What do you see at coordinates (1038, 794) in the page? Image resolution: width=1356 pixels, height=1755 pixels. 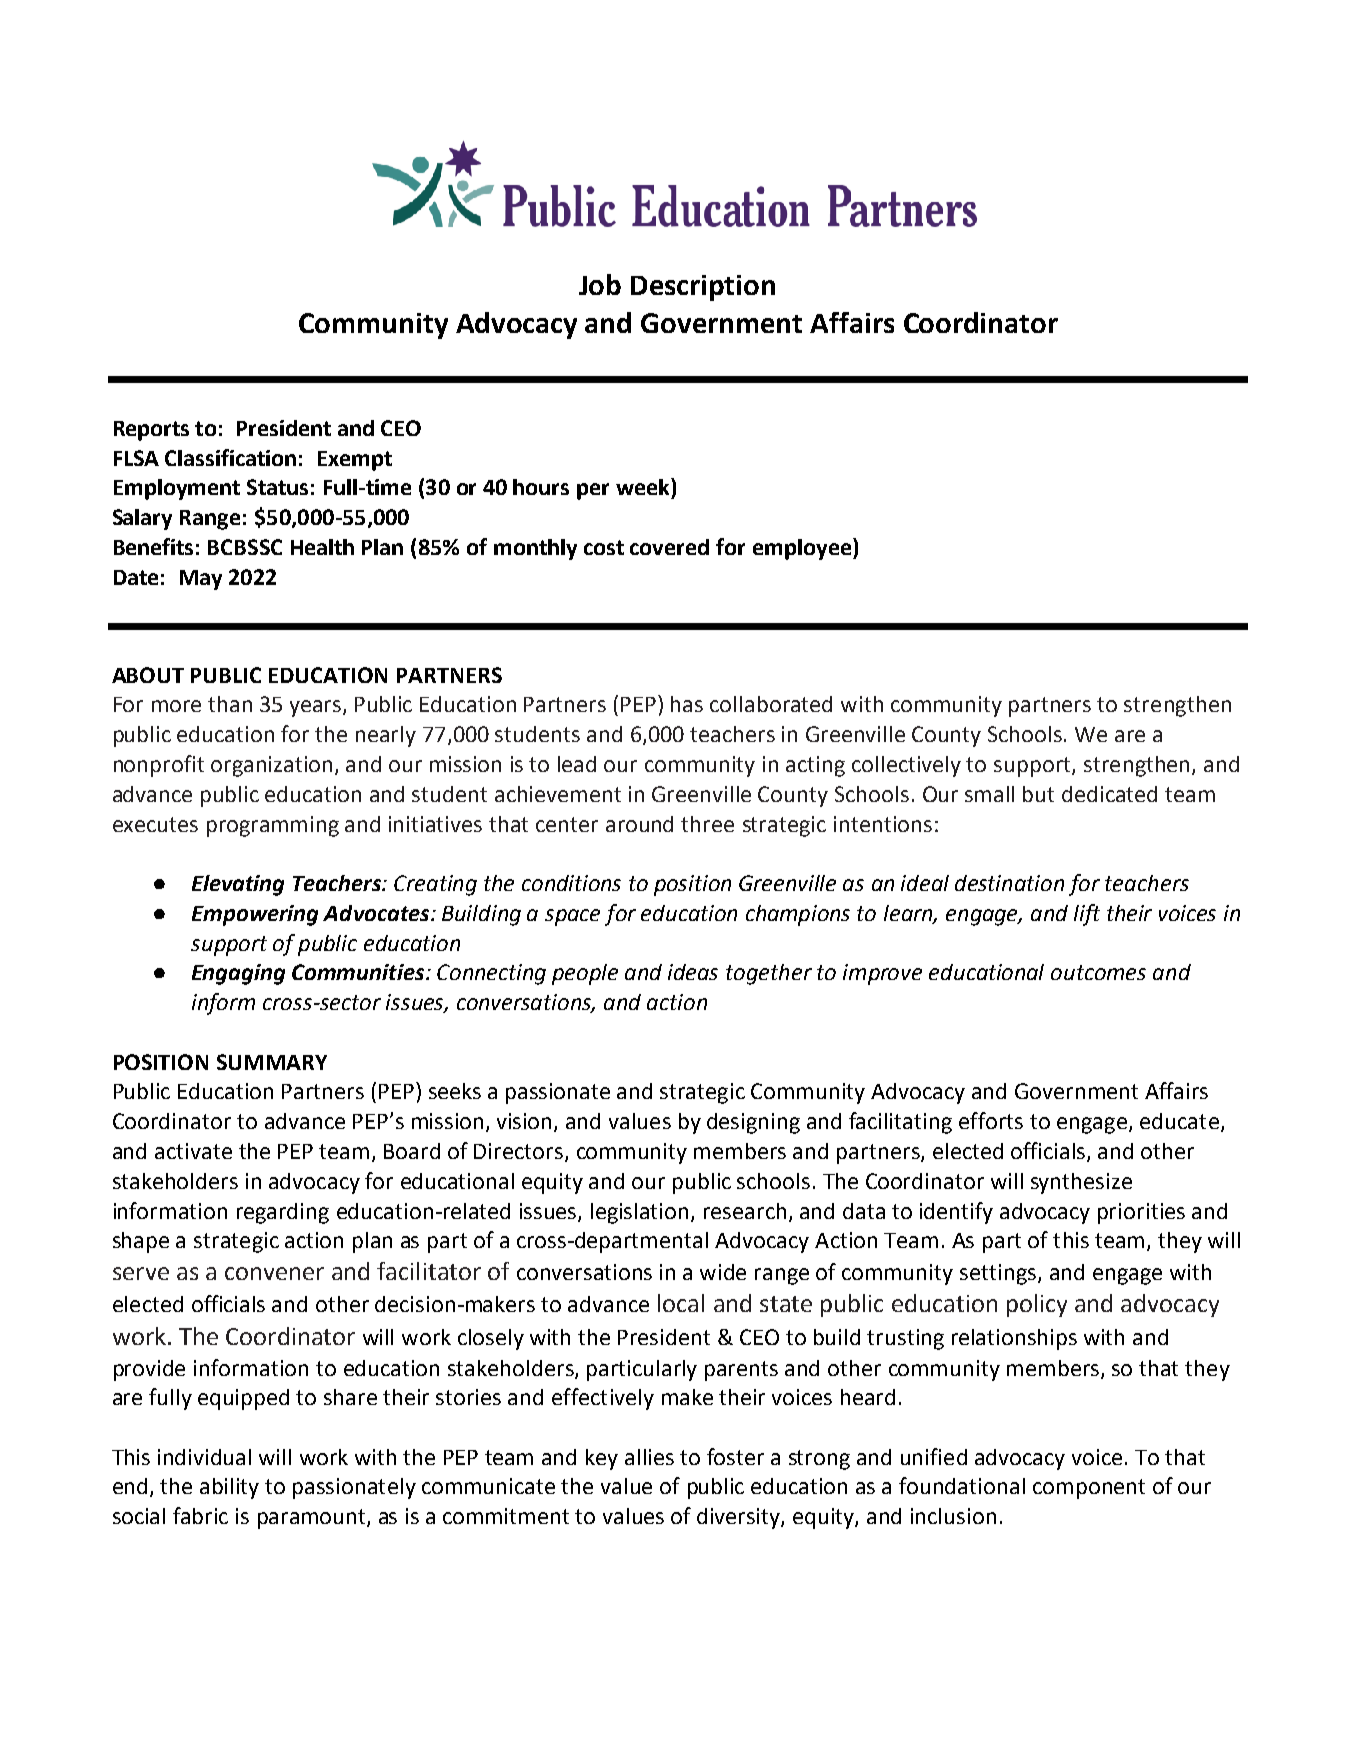 I see `but` at bounding box center [1038, 794].
